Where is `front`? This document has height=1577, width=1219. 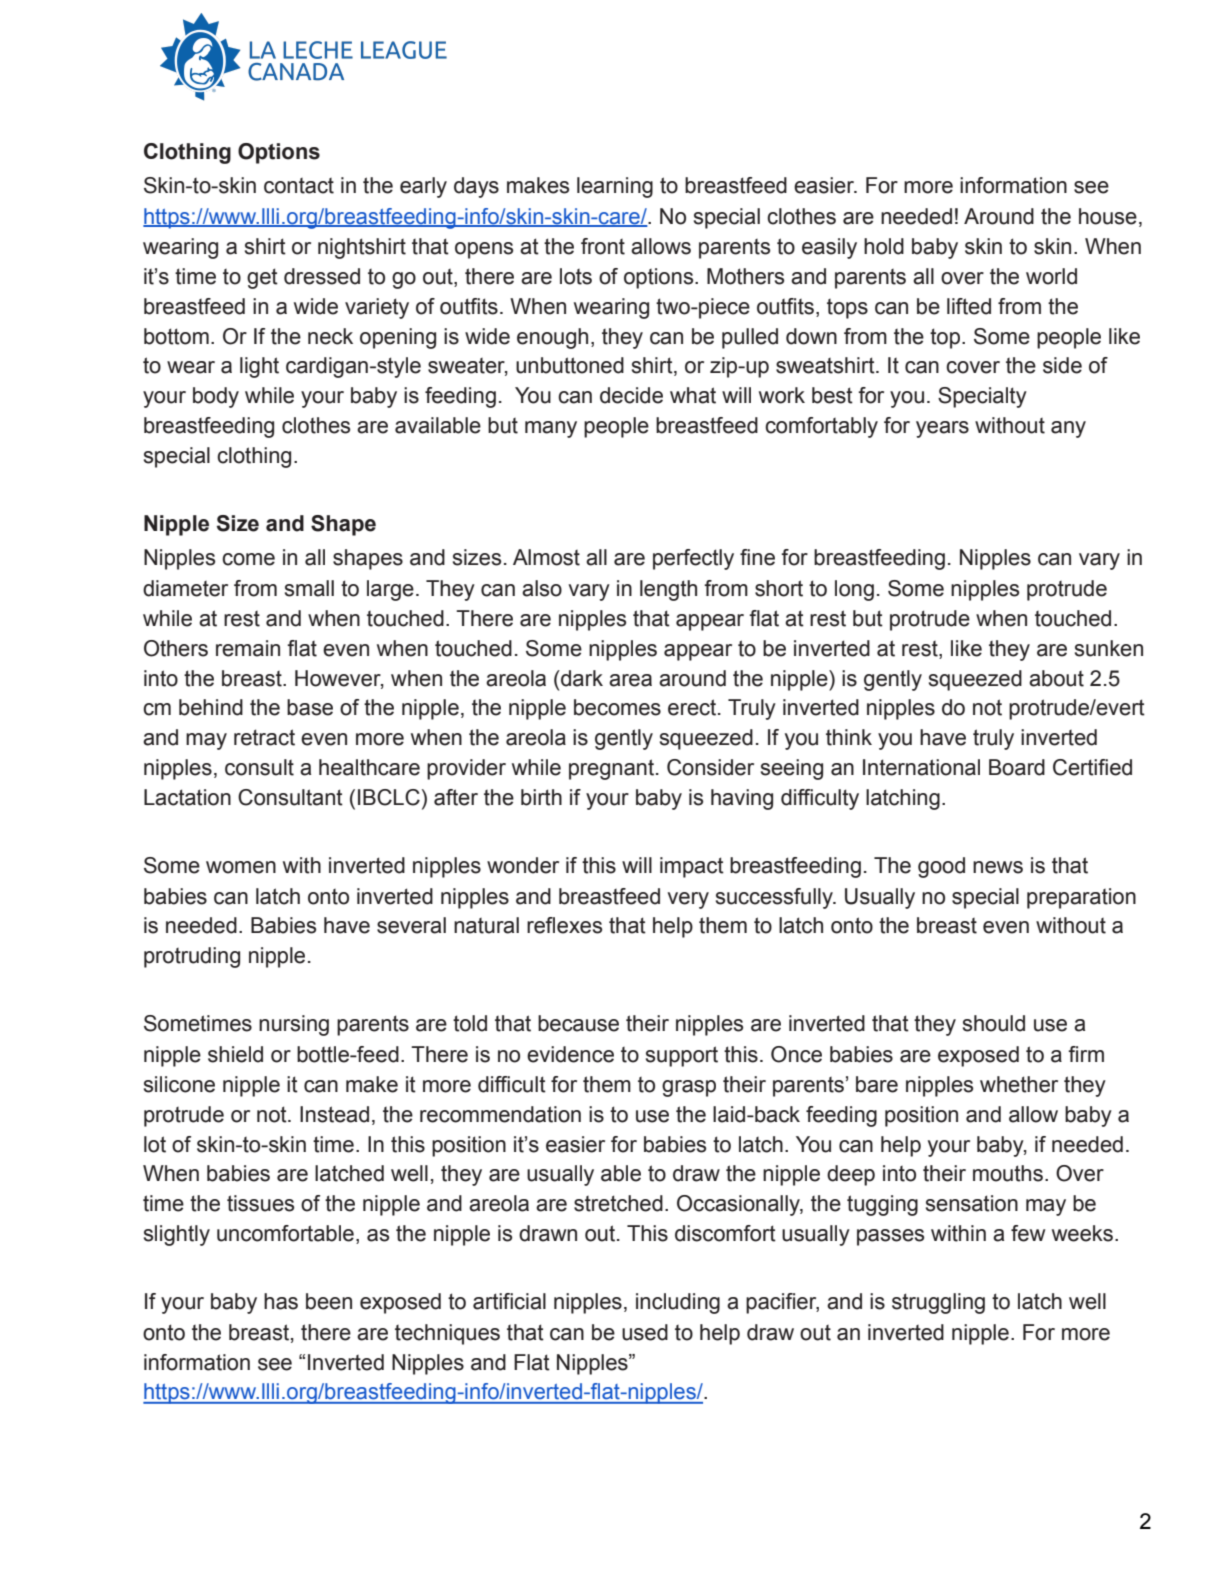 front is located at coordinates (603, 246).
